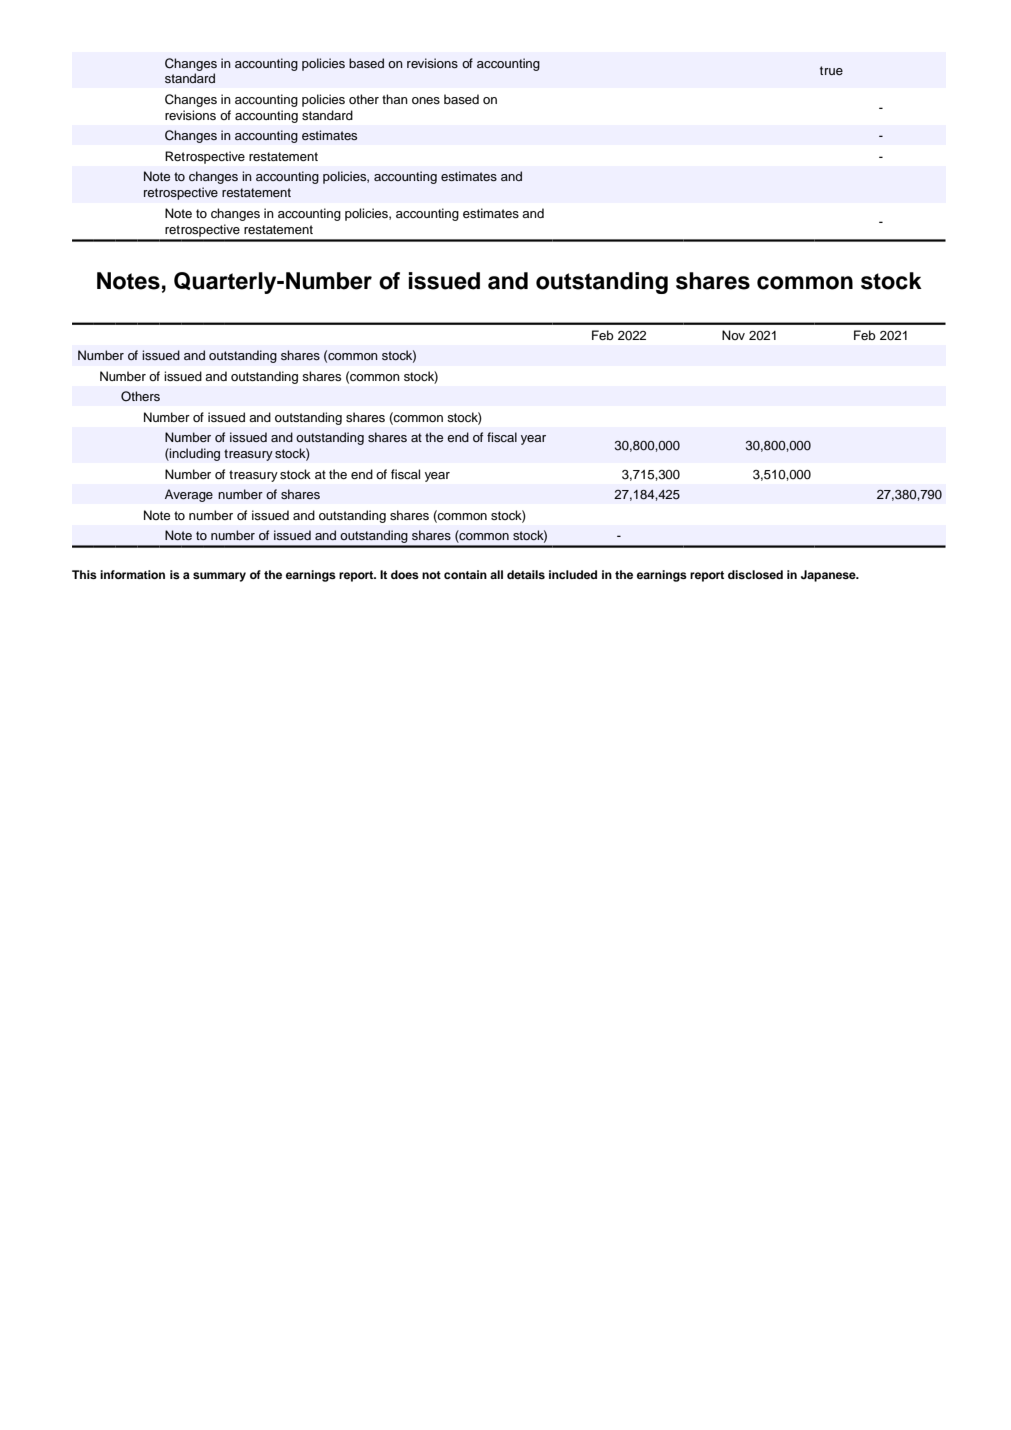 The image size is (1011, 1430). What do you see at coordinates (426, 100) in the page?
I see `ones` at bounding box center [426, 100].
